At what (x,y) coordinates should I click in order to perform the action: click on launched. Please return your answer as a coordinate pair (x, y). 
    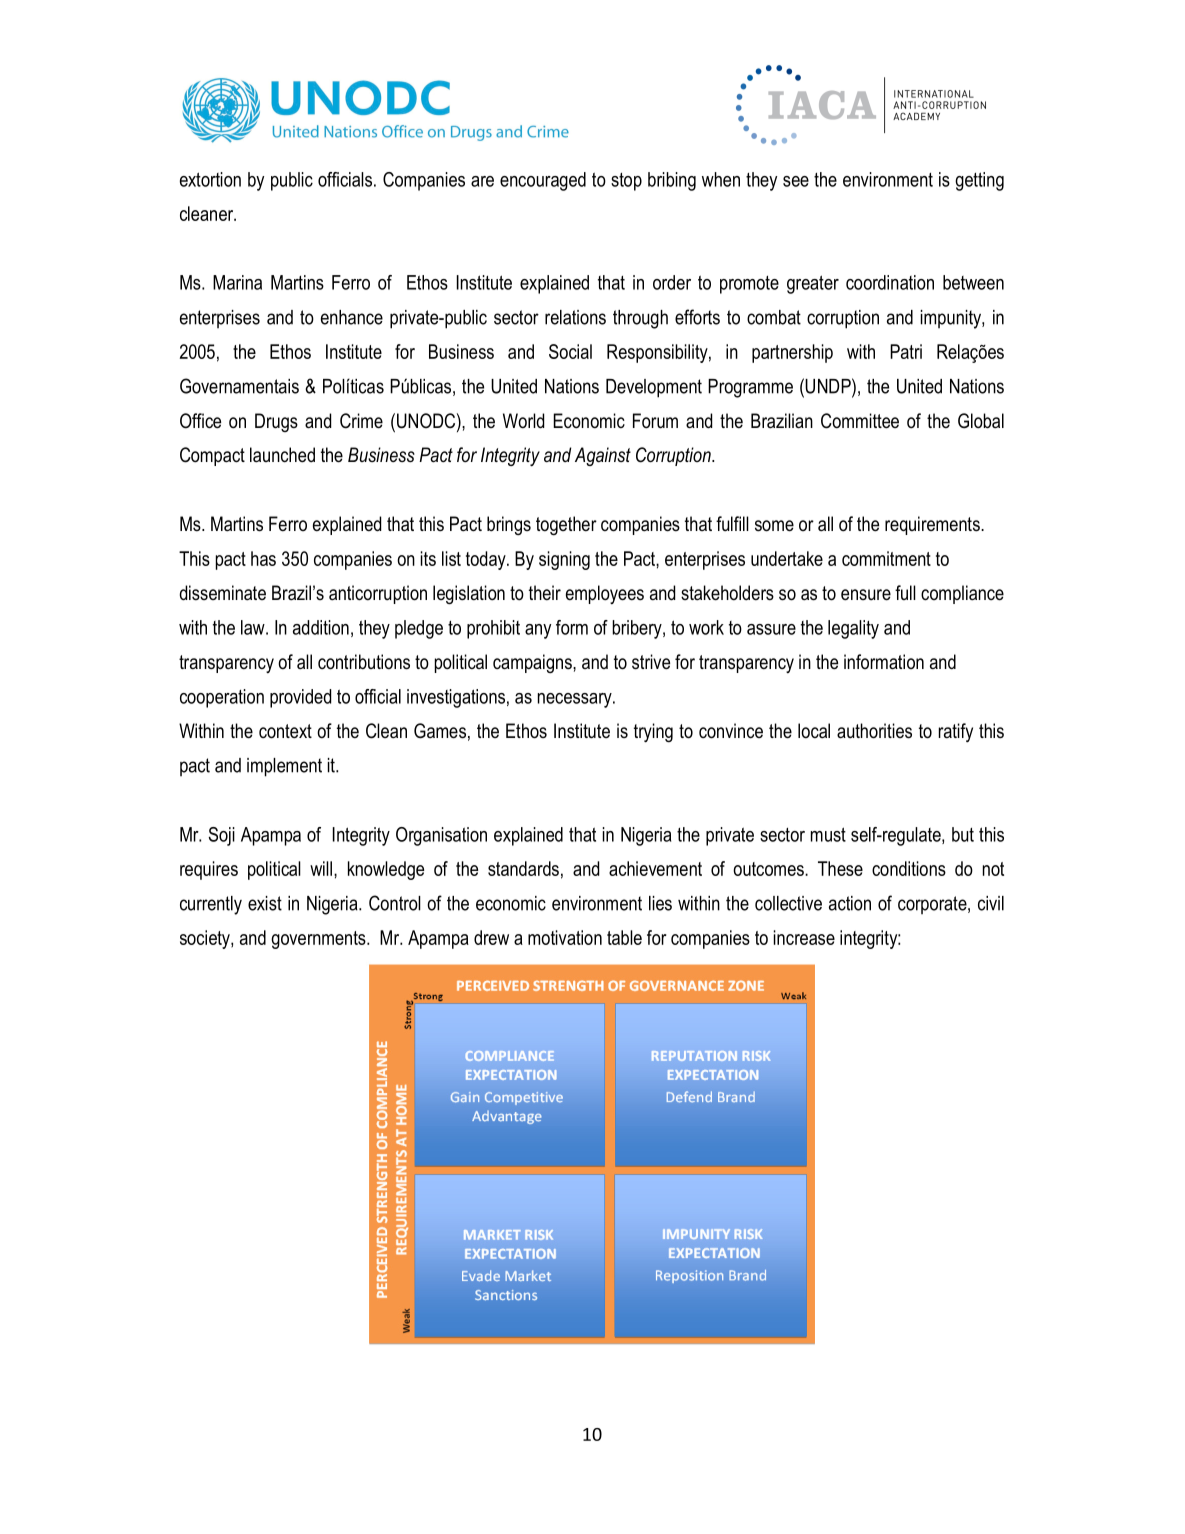
    Looking at the image, I should click on (282, 455).
